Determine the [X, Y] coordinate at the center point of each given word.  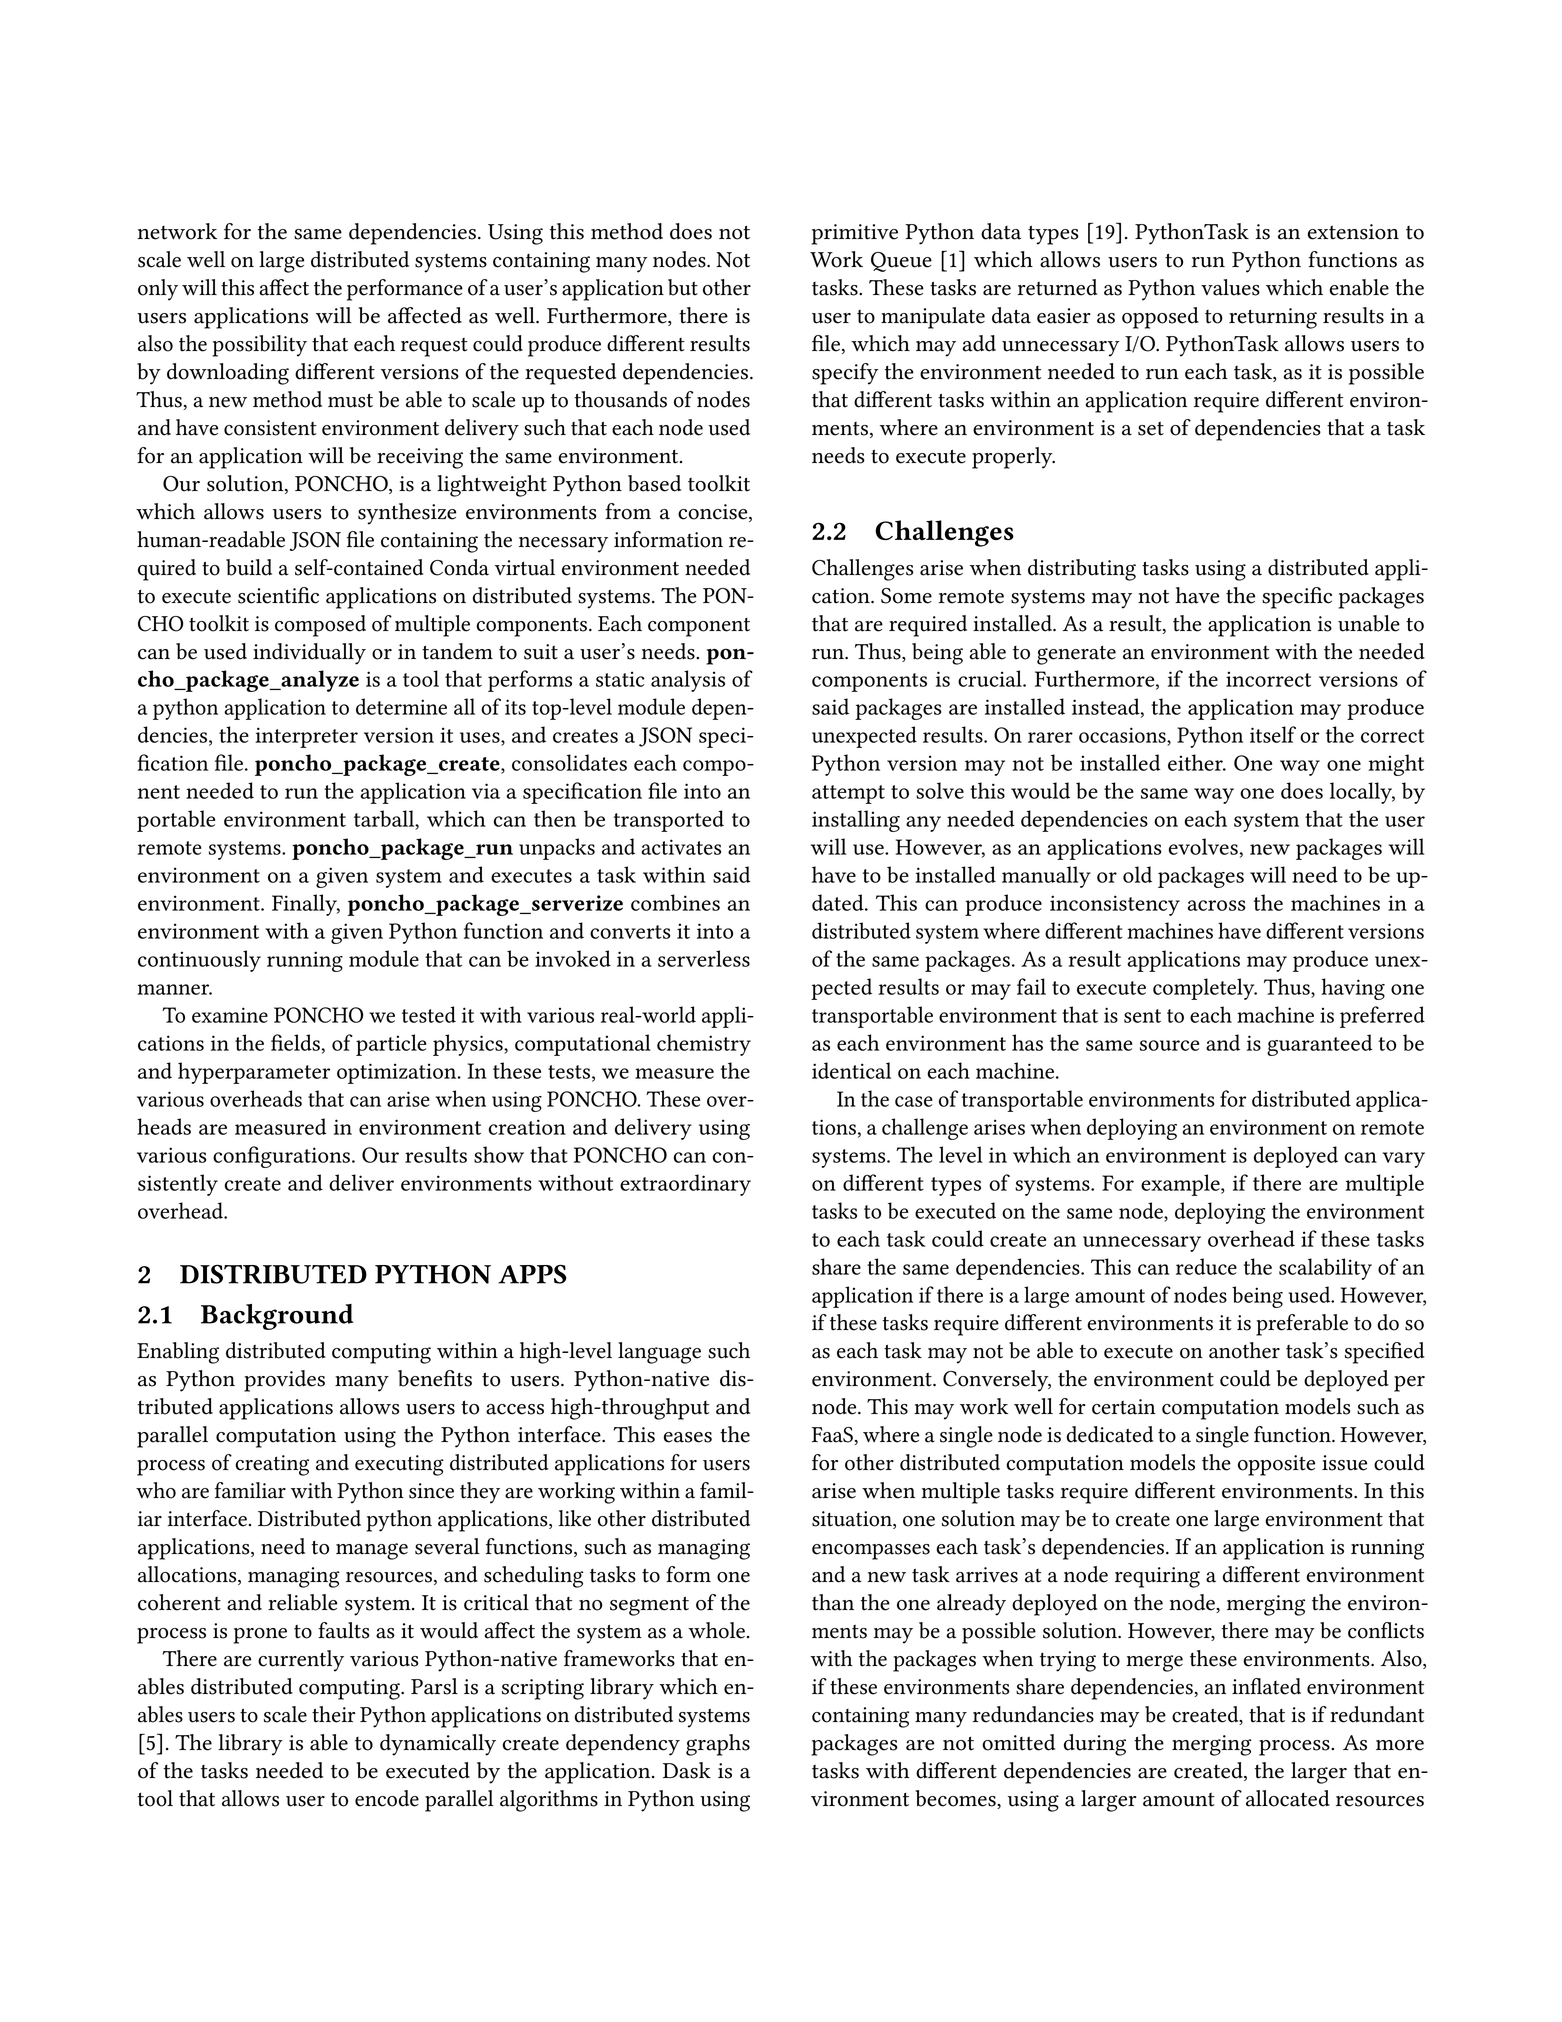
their [333, 1714]
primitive [855, 234]
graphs [718, 1745]
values [1230, 287]
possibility [259, 346]
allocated [1288, 1798]
